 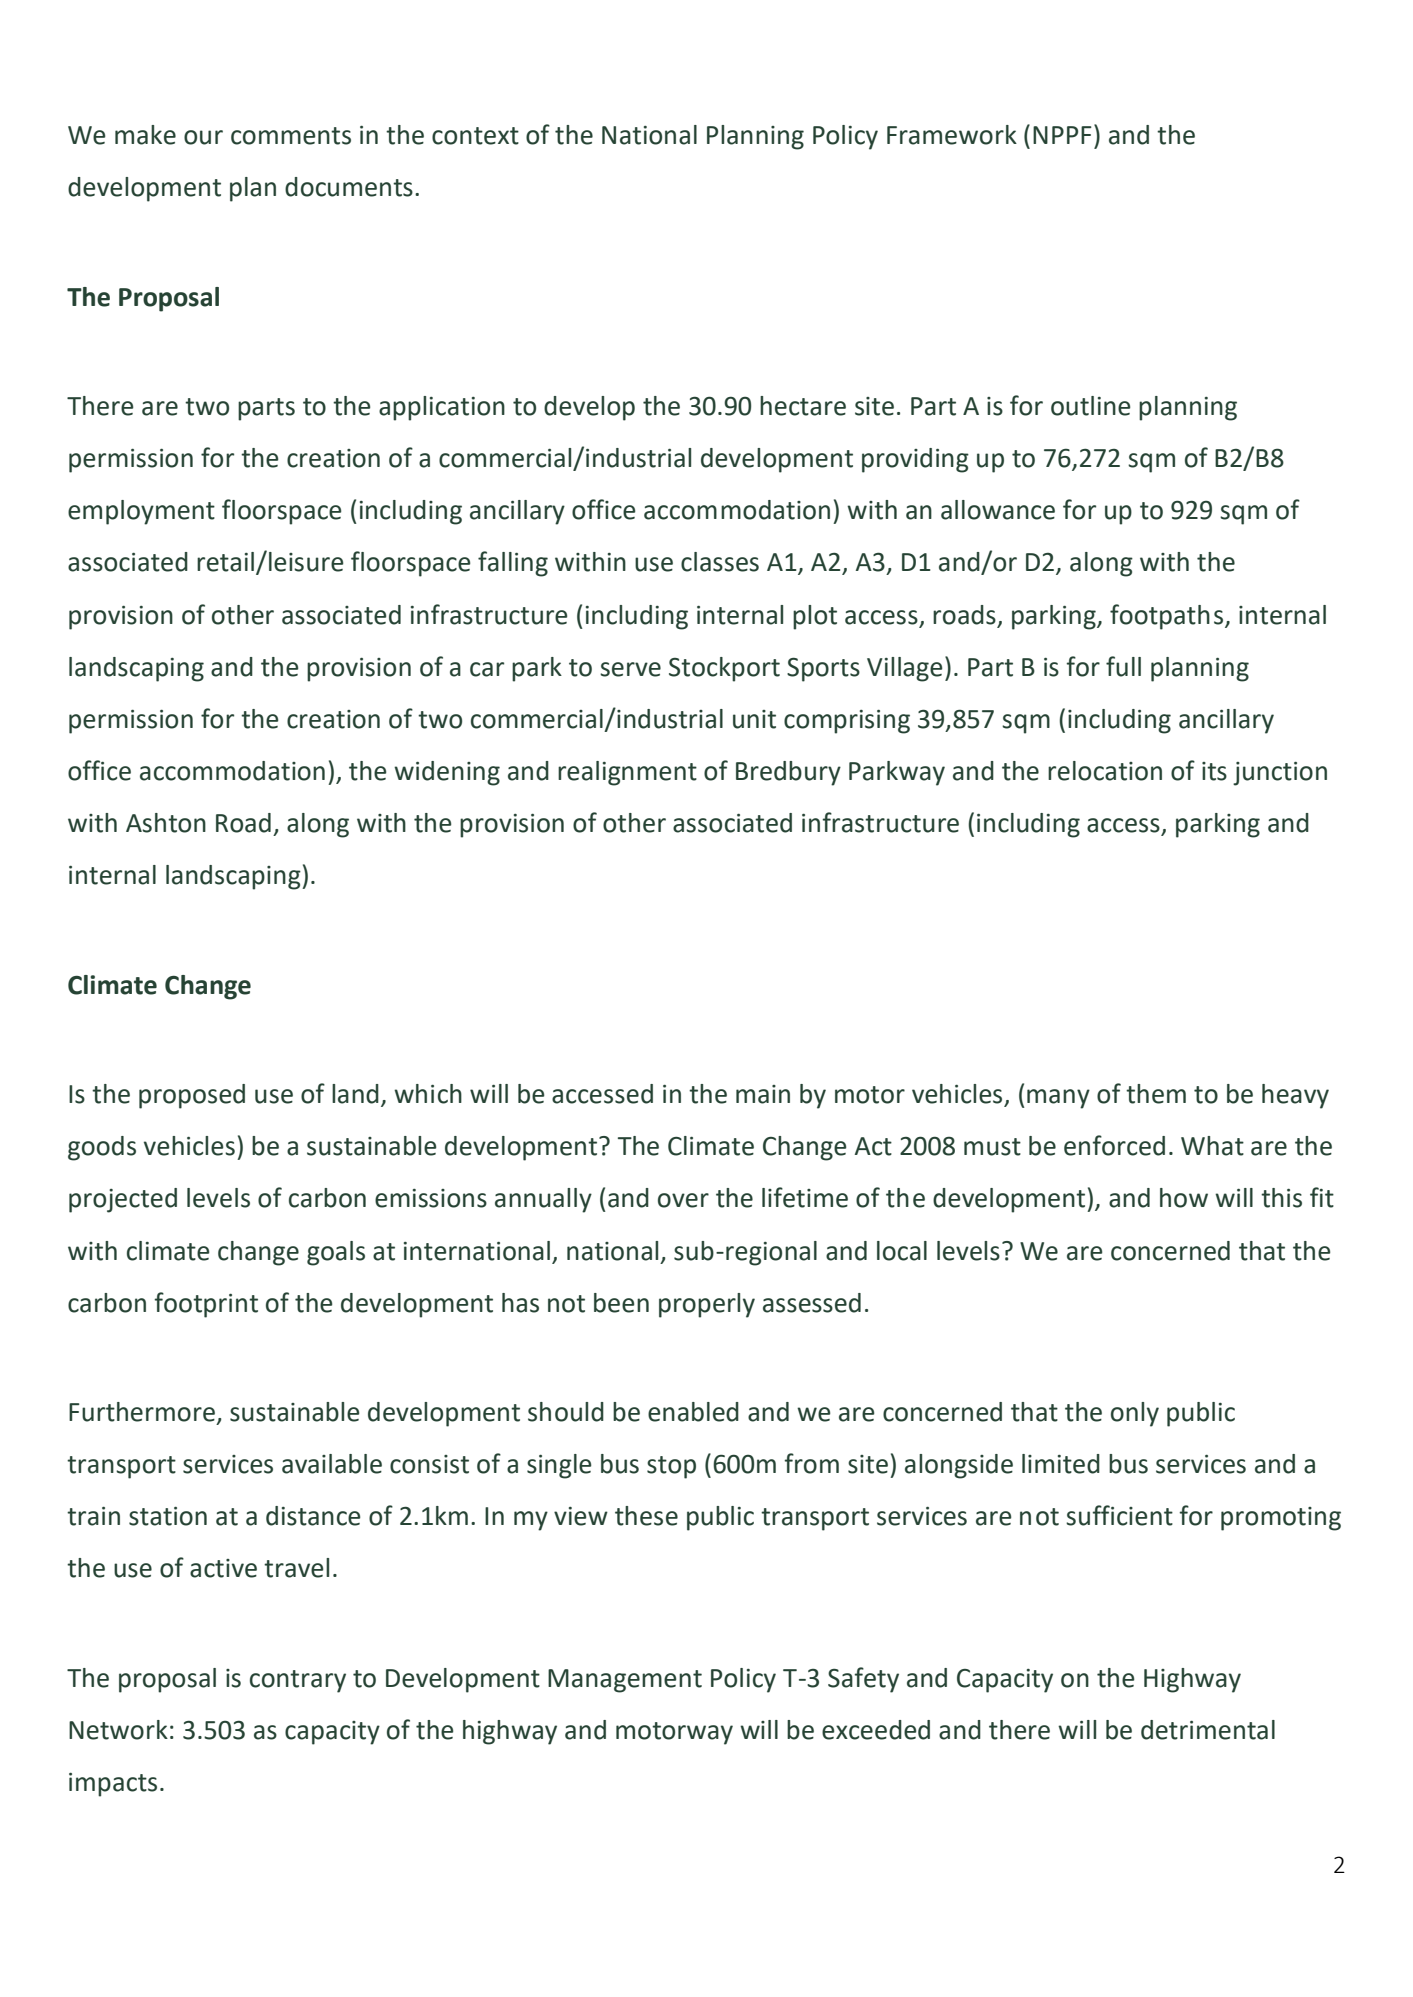 I want to click on them, so click(x=1156, y=1094).
